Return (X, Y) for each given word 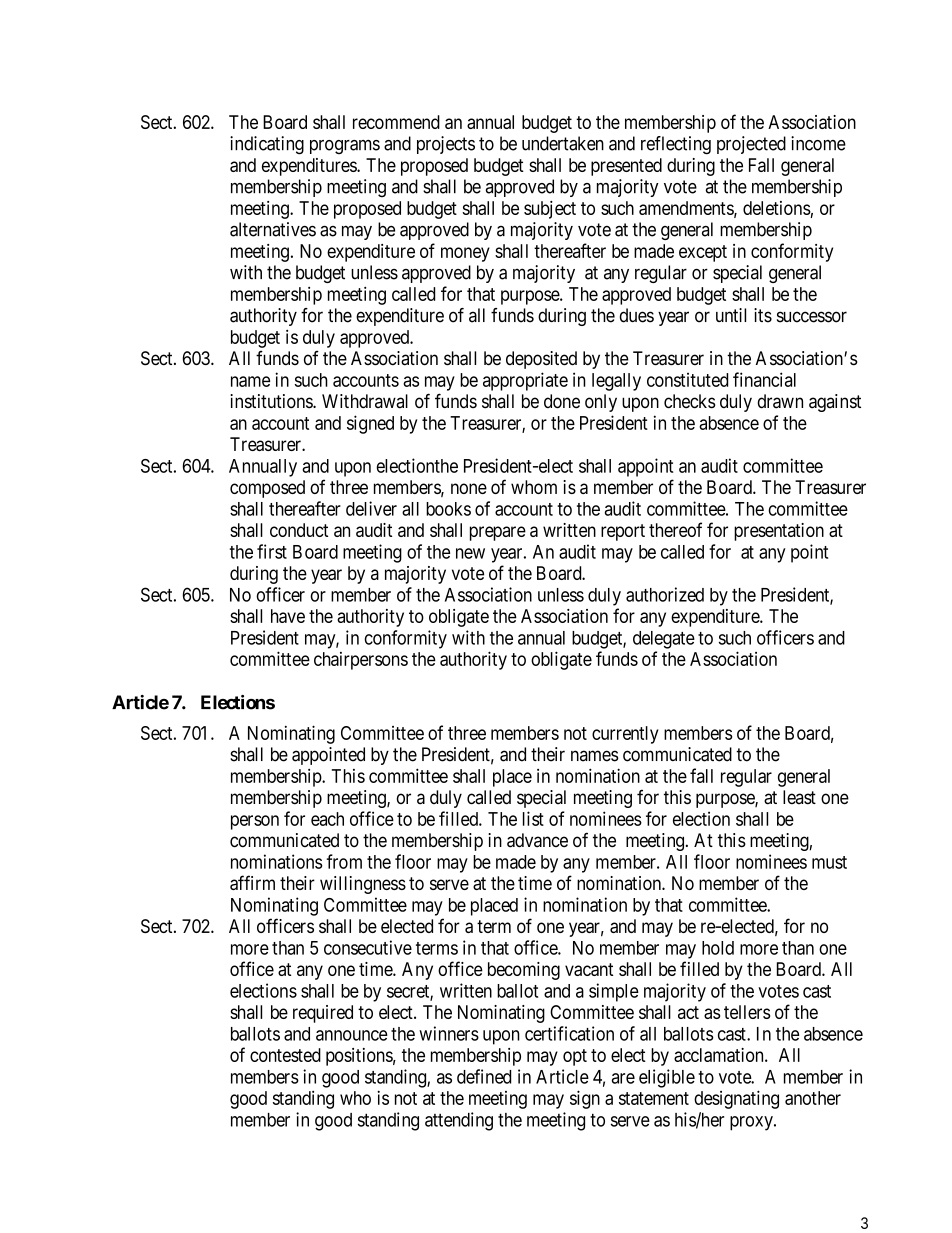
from (344, 861)
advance (537, 840)
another (813, 1098)
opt (575, 1057)
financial (764, 379)
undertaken (563, 143)
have (288, 616)
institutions (272, 401)
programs (345, 147)
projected (751, 145)
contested (285, 1055)
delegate (664, 640)
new (470, 553)
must (829, 862)
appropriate (525, 381)
